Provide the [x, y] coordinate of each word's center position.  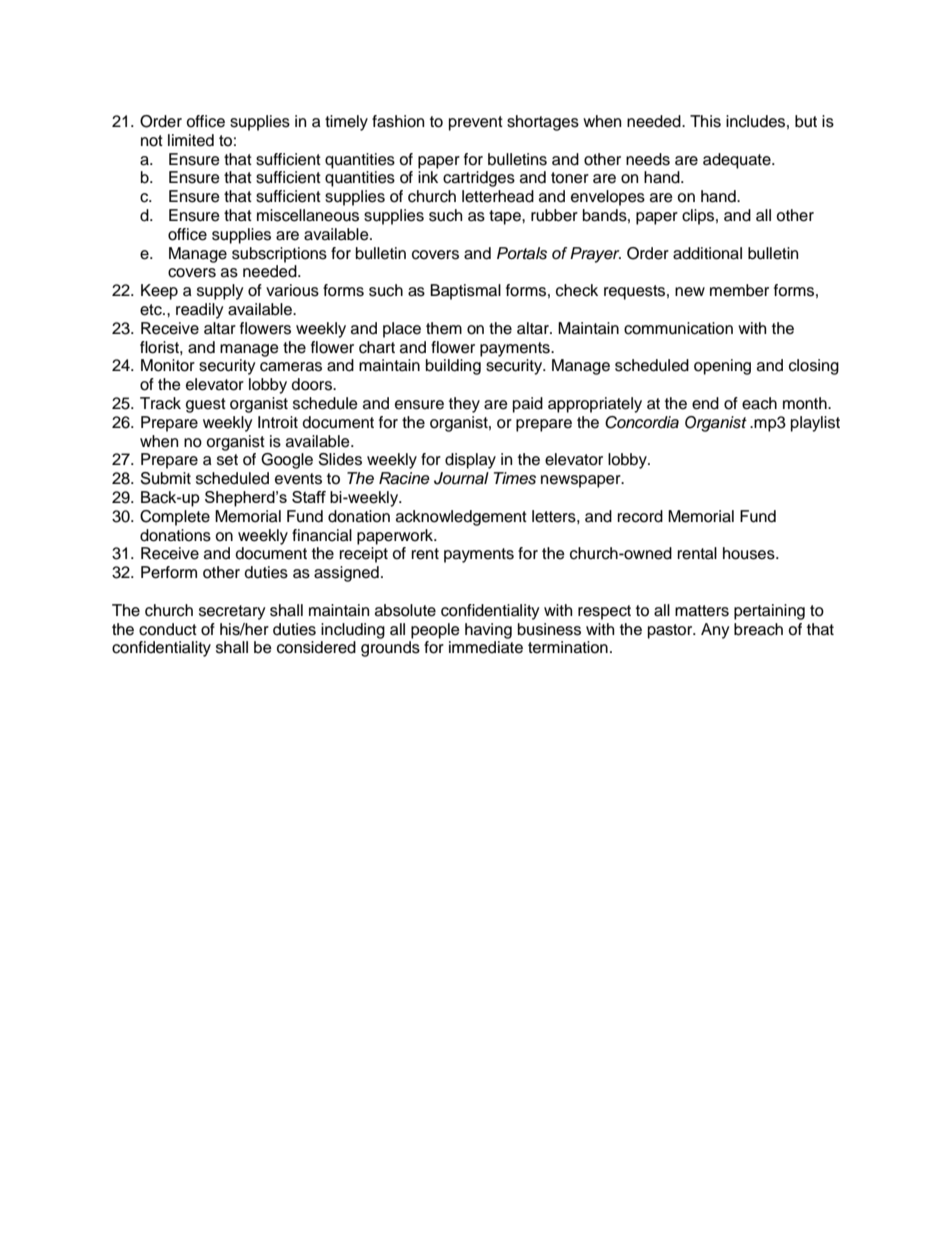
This [705, 121]
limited [191, 140]
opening [722, 367]
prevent [476, 123]
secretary [232, 612]
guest [206, 405]
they [464, 405]
